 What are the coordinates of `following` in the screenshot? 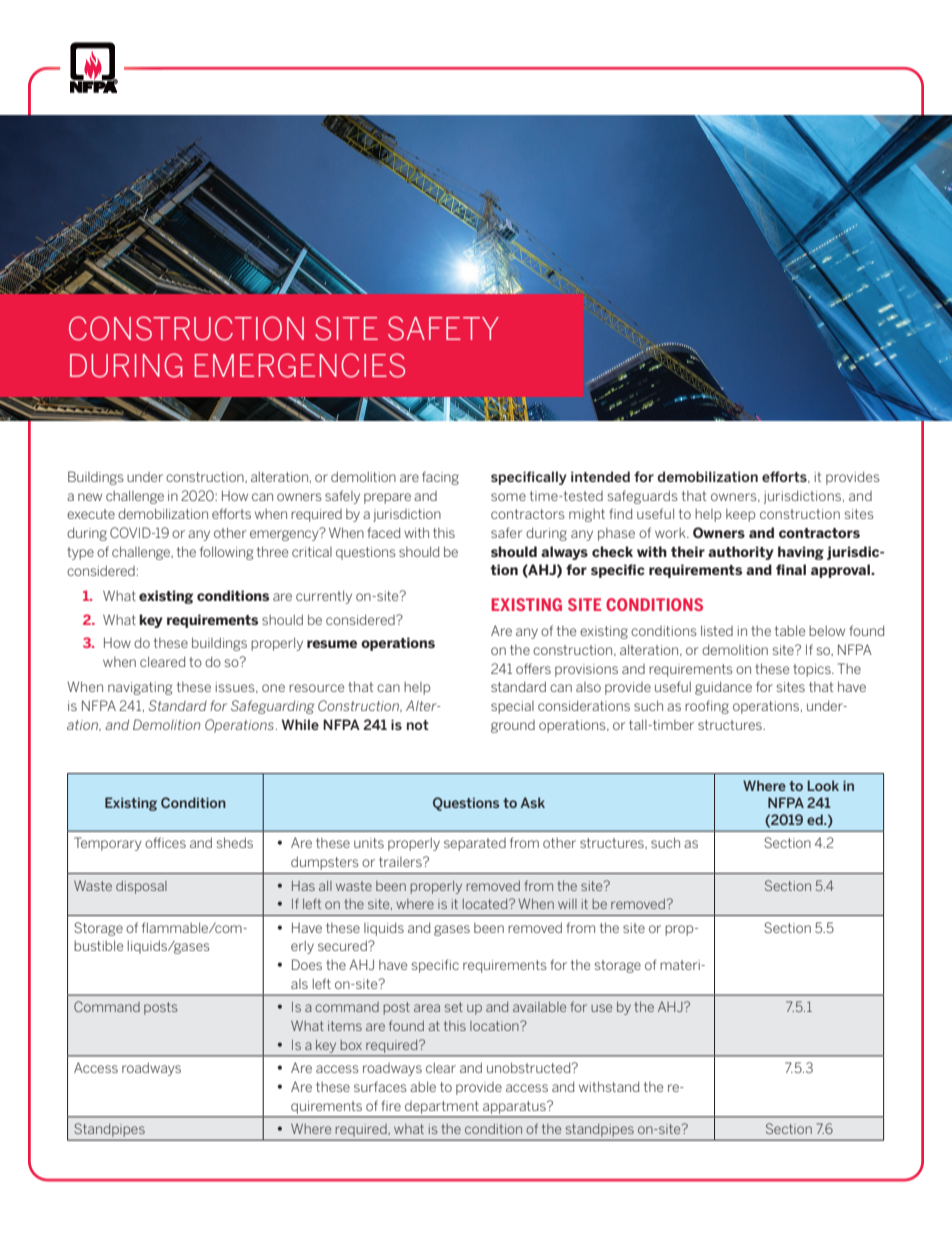 It's located at (226, 553).
